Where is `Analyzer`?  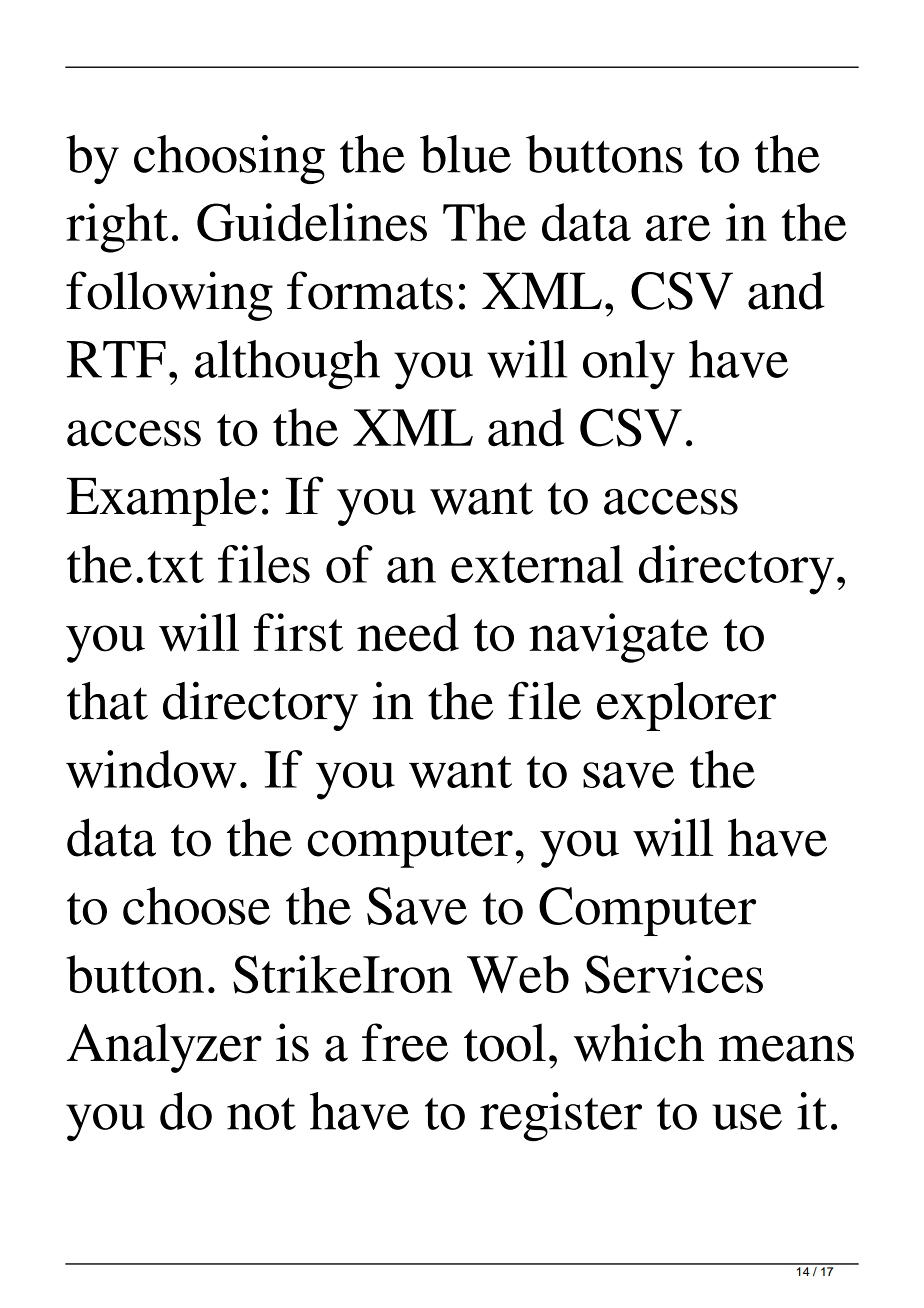 Analyzer is located at coordinates (164, 1048).
